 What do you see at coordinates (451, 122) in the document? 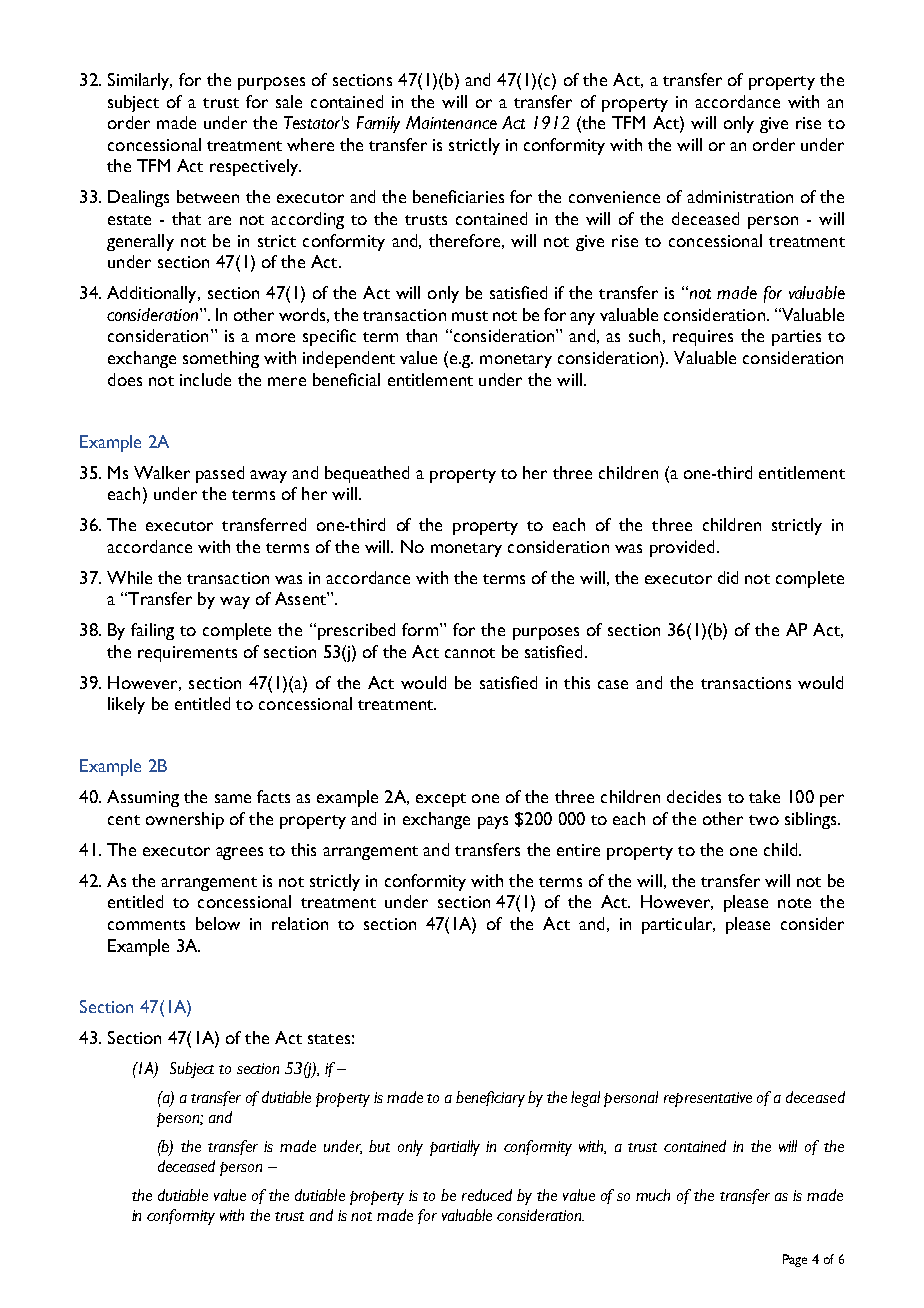
I see `Maintenance` at bounding box center [451, 122].
